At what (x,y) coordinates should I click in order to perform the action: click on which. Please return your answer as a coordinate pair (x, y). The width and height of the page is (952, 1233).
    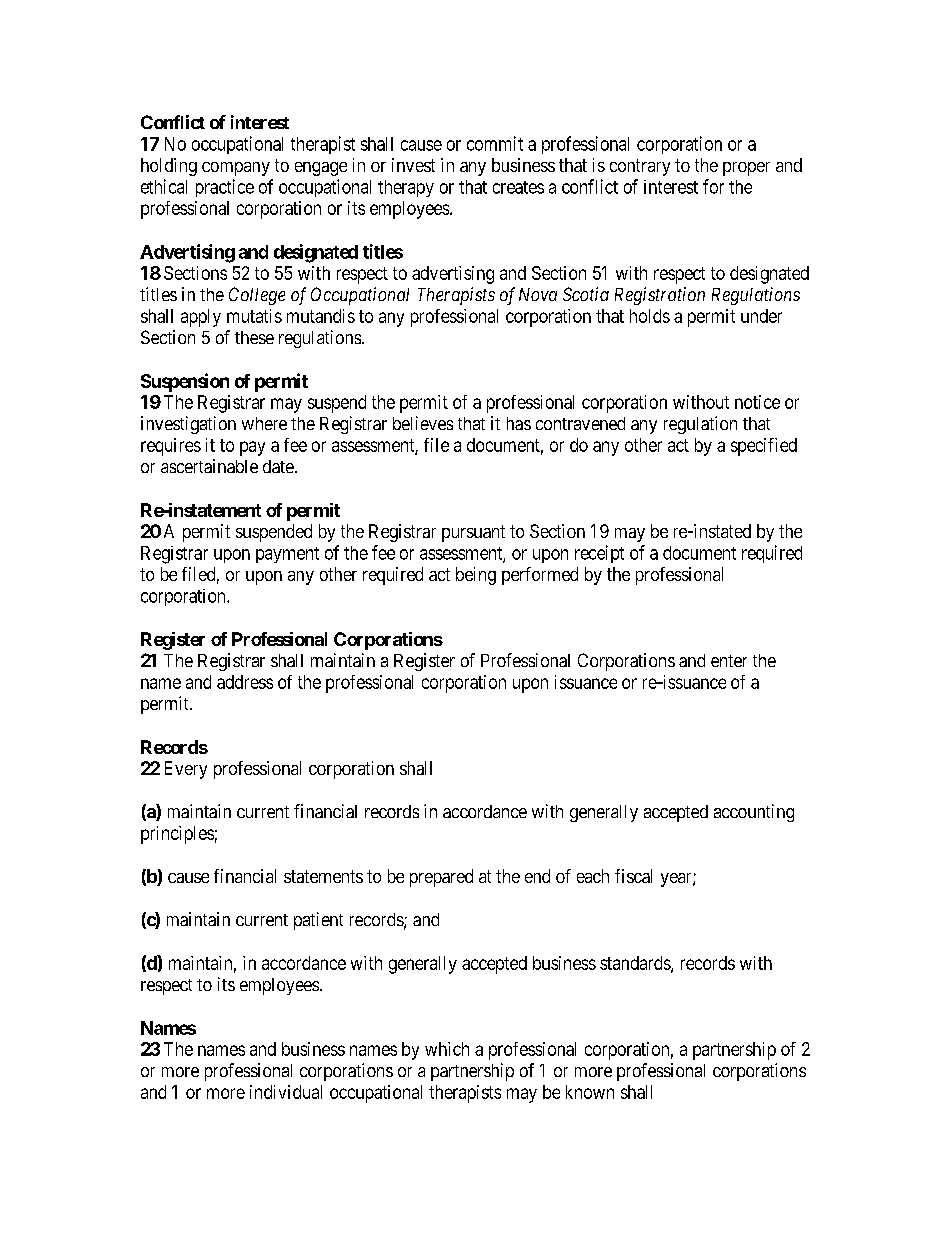
    Looking at the image, I should click on (447, 1049).
